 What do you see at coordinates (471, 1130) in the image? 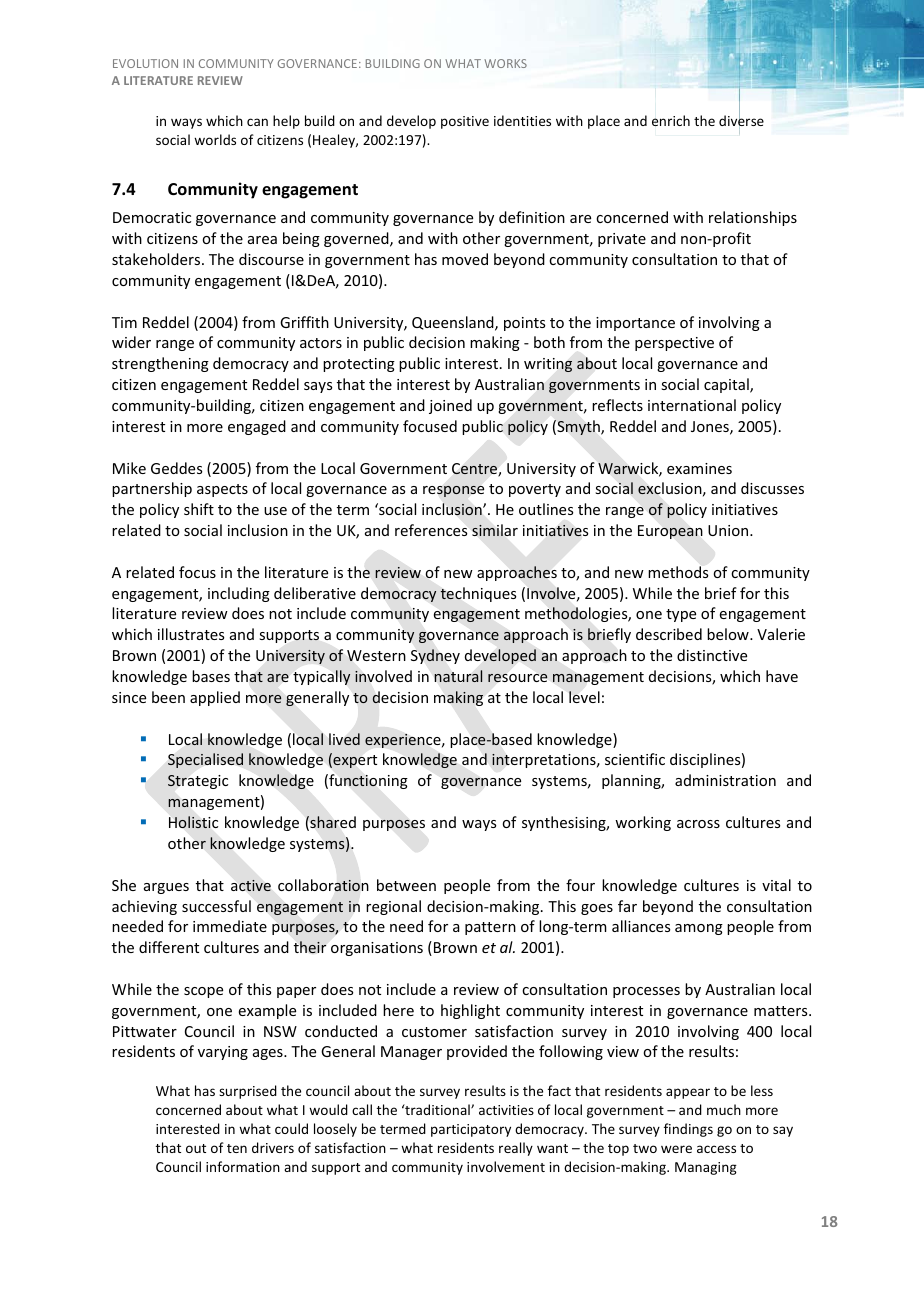
I see `participatory` at bounding box center [471, 1130].
